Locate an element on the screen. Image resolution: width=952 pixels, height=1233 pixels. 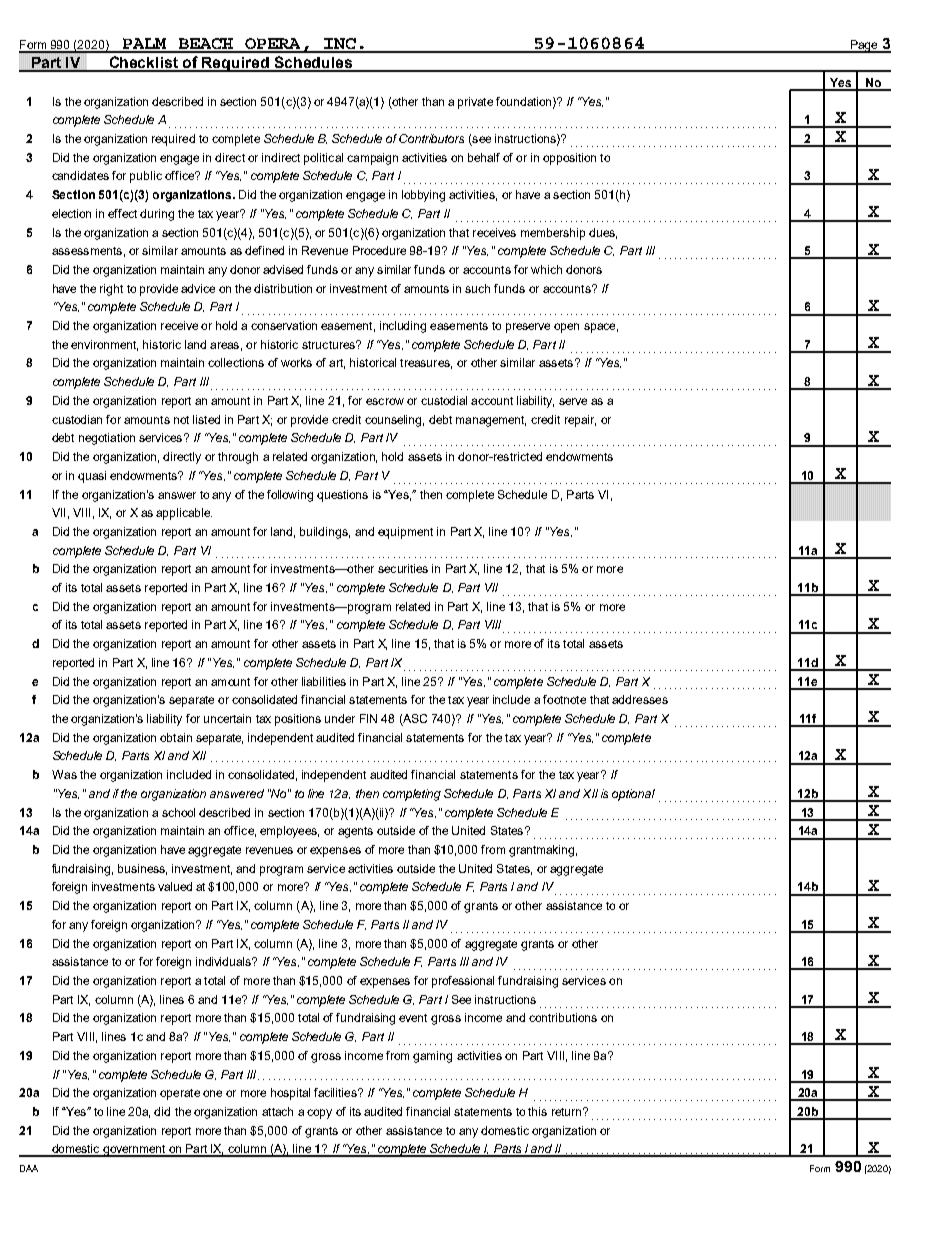
completing is located at coordinates (412, 795).
